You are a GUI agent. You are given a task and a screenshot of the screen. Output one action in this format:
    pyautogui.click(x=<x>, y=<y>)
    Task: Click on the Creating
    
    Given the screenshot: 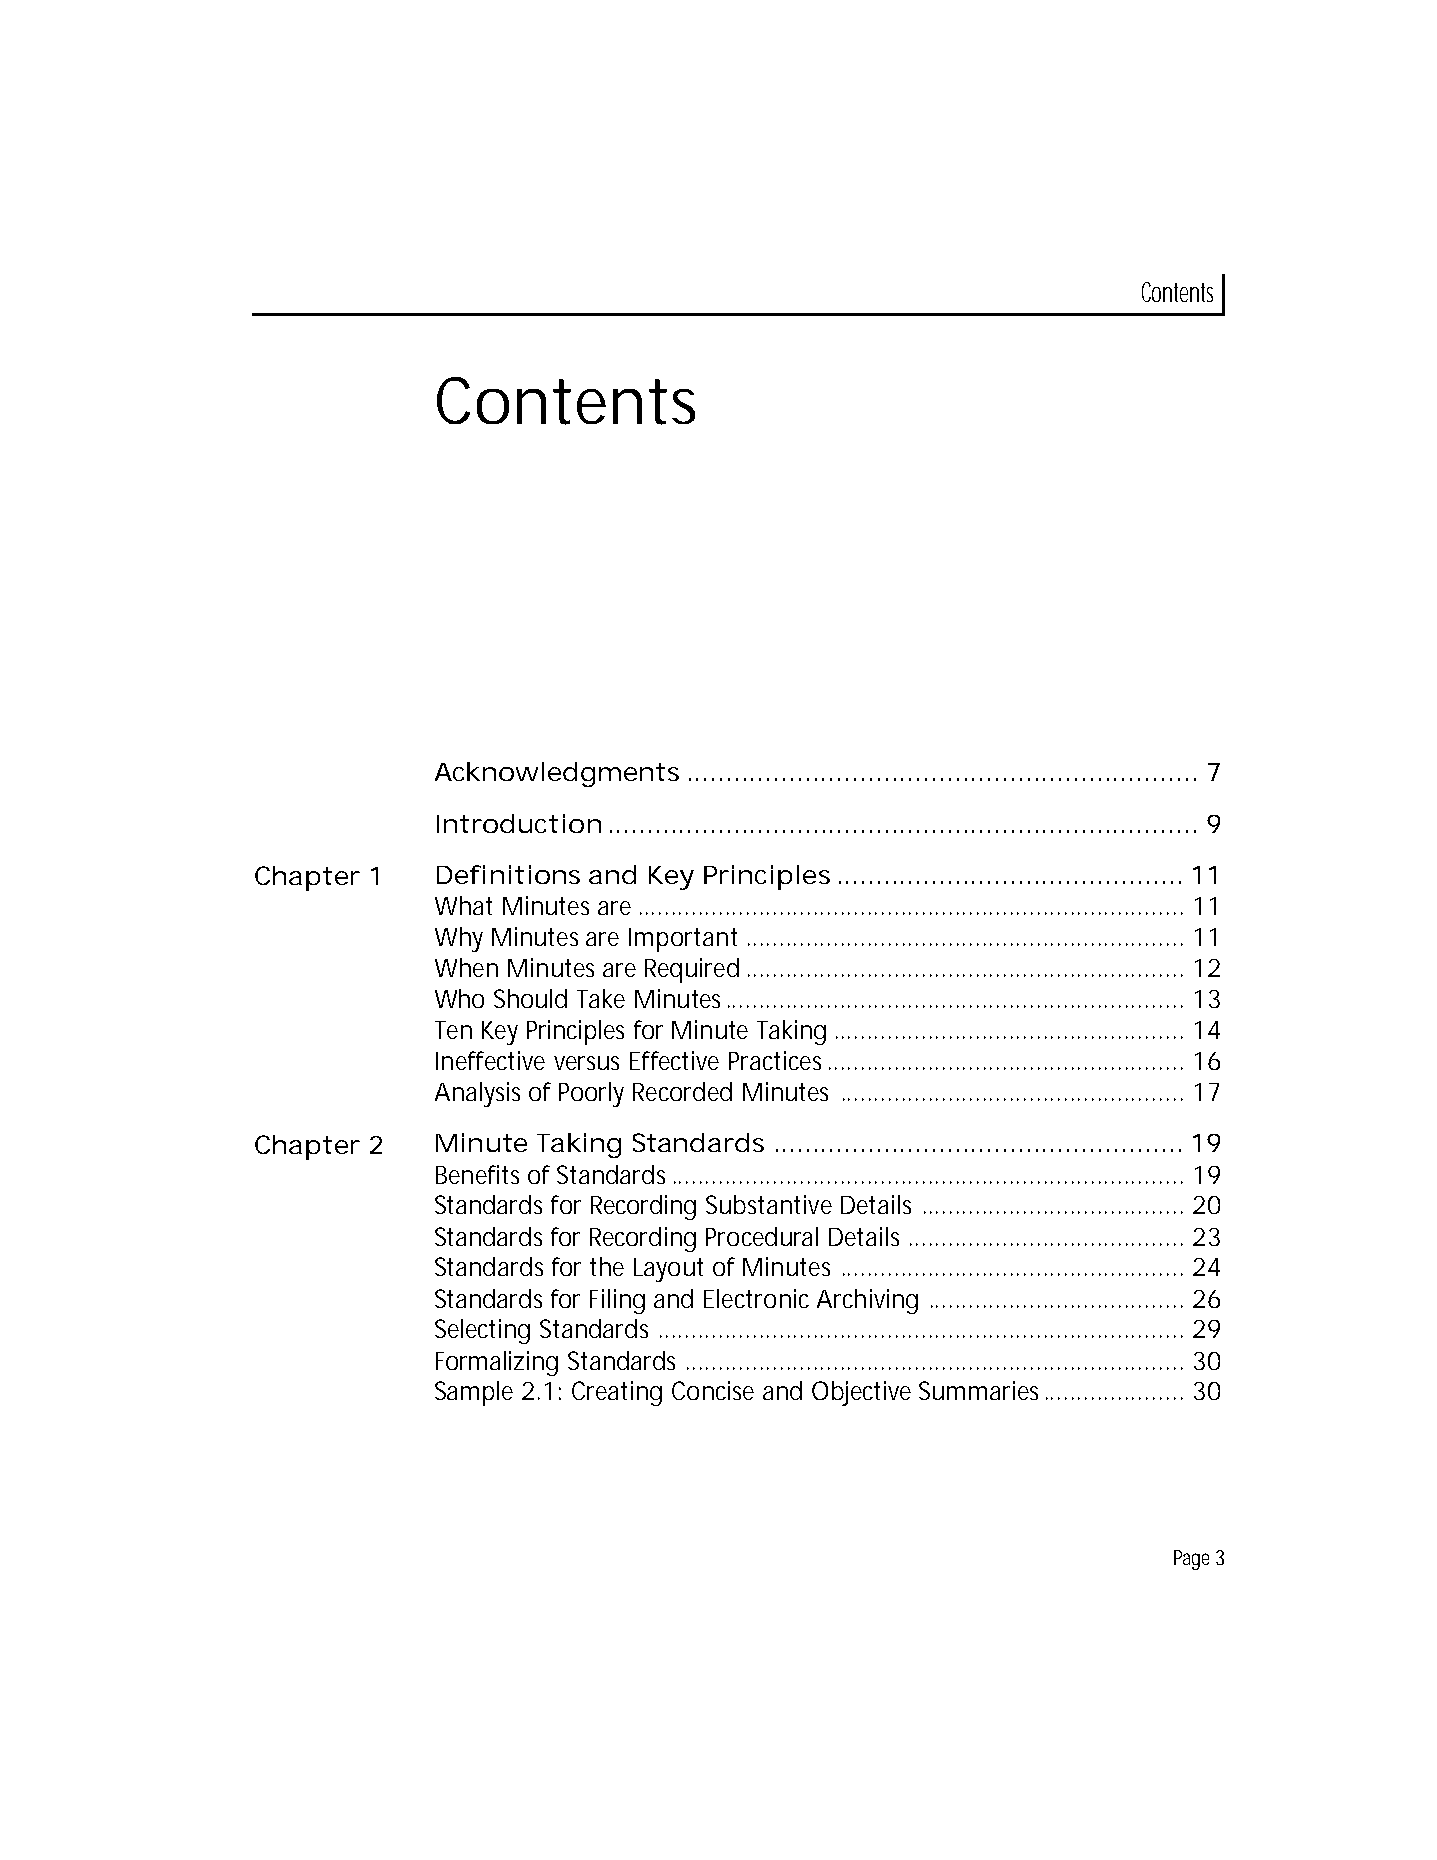 What is the action you would take?
    pyautogui.click(x=617, y=1393)
